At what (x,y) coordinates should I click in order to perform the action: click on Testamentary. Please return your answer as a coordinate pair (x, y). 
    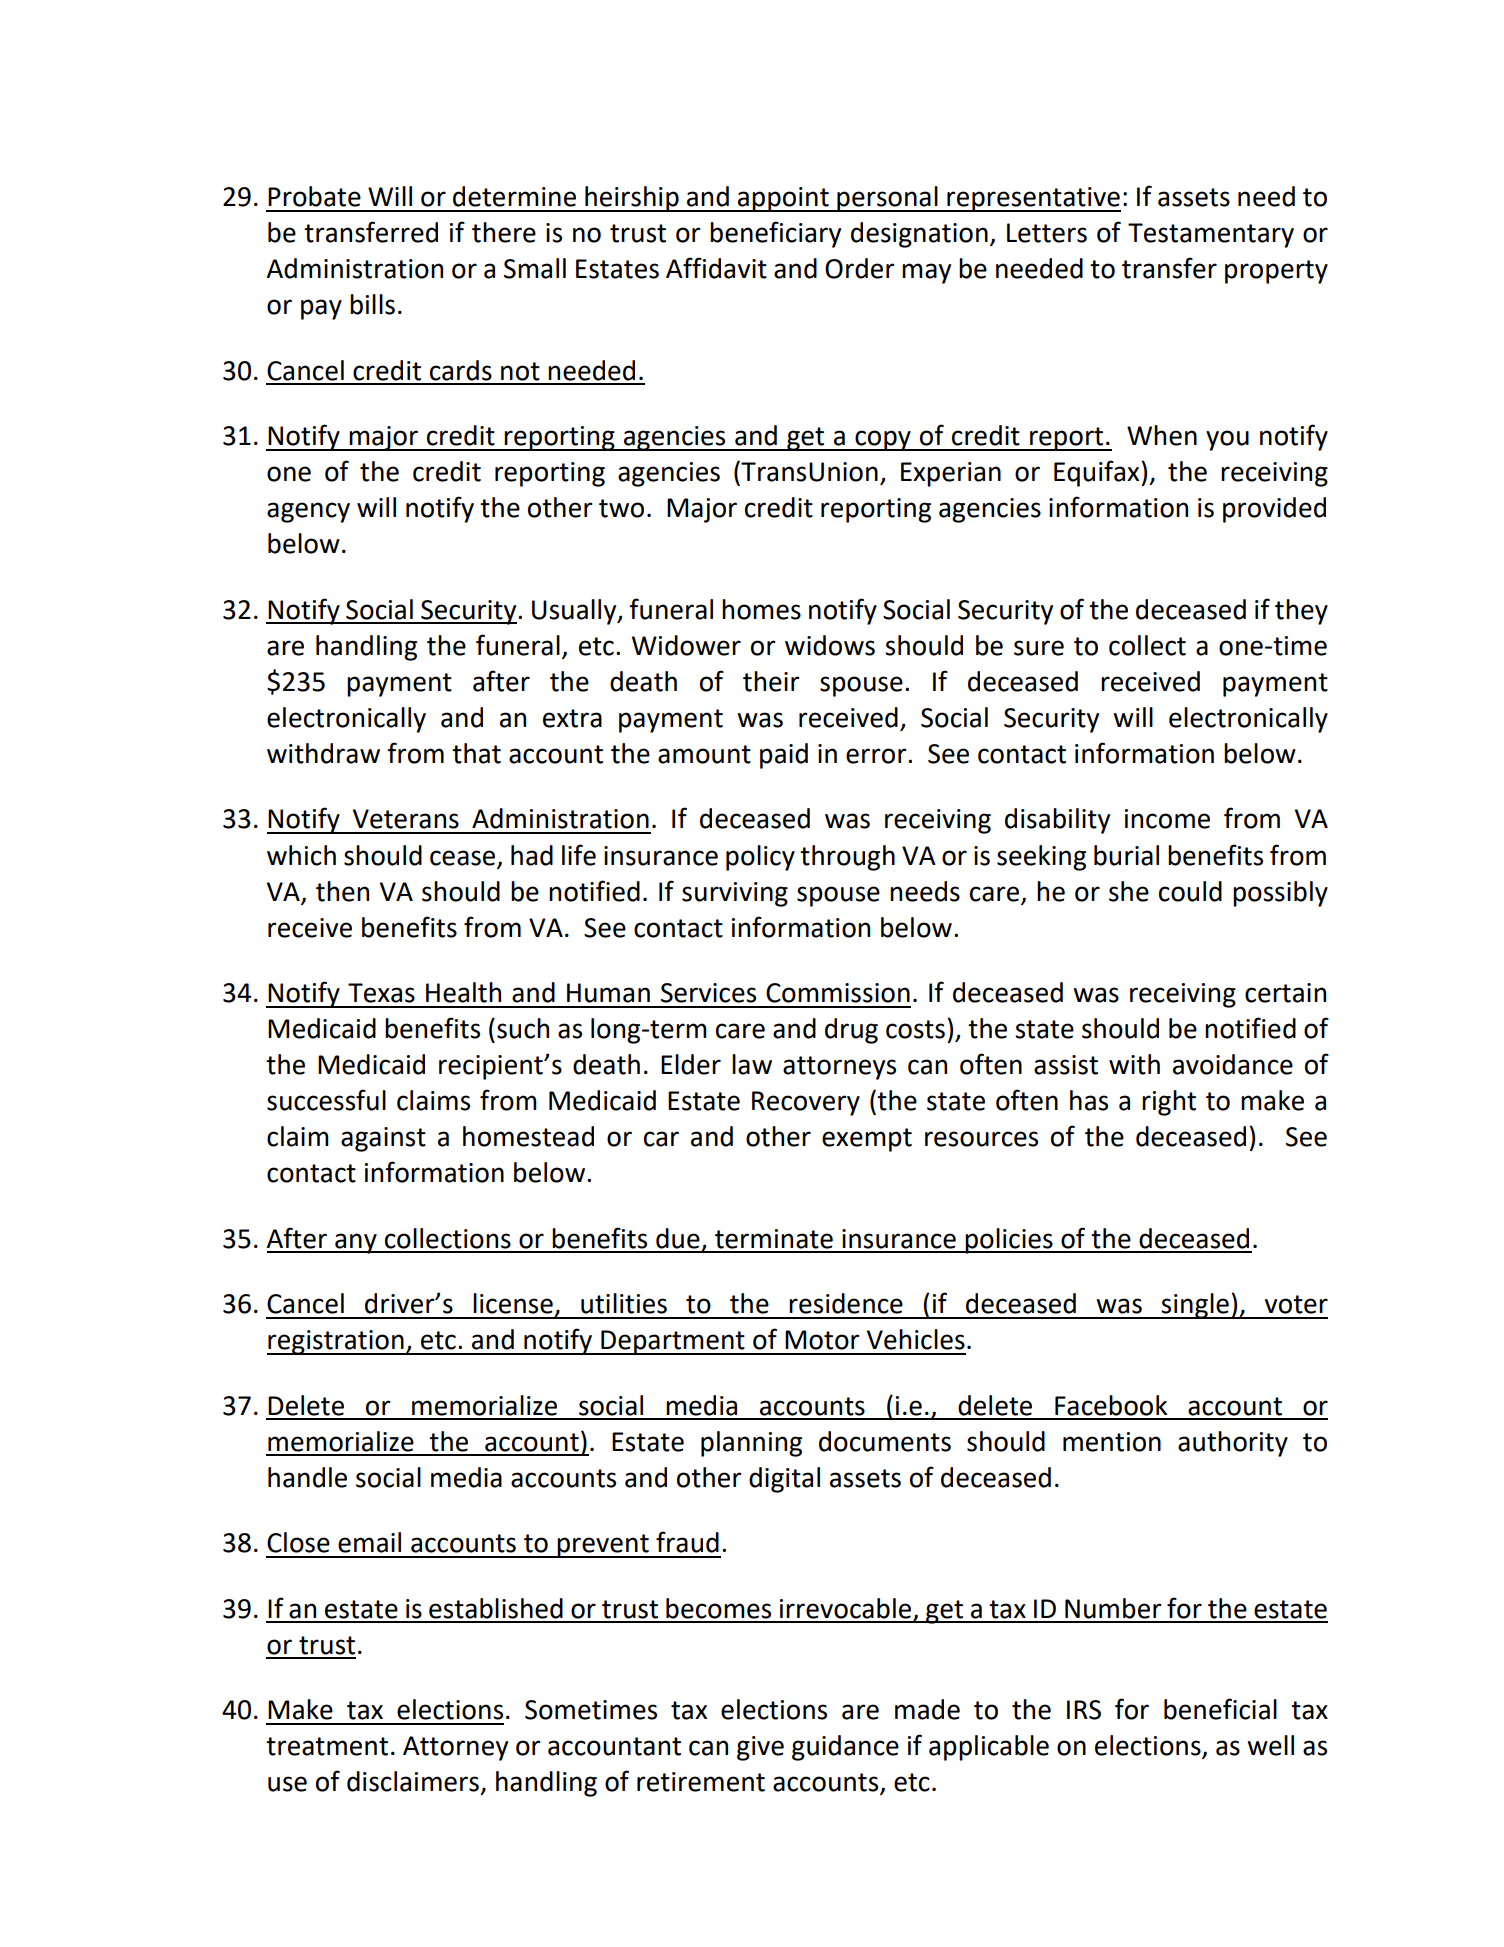
    Looking at the image, I should click on (1211, 235).
